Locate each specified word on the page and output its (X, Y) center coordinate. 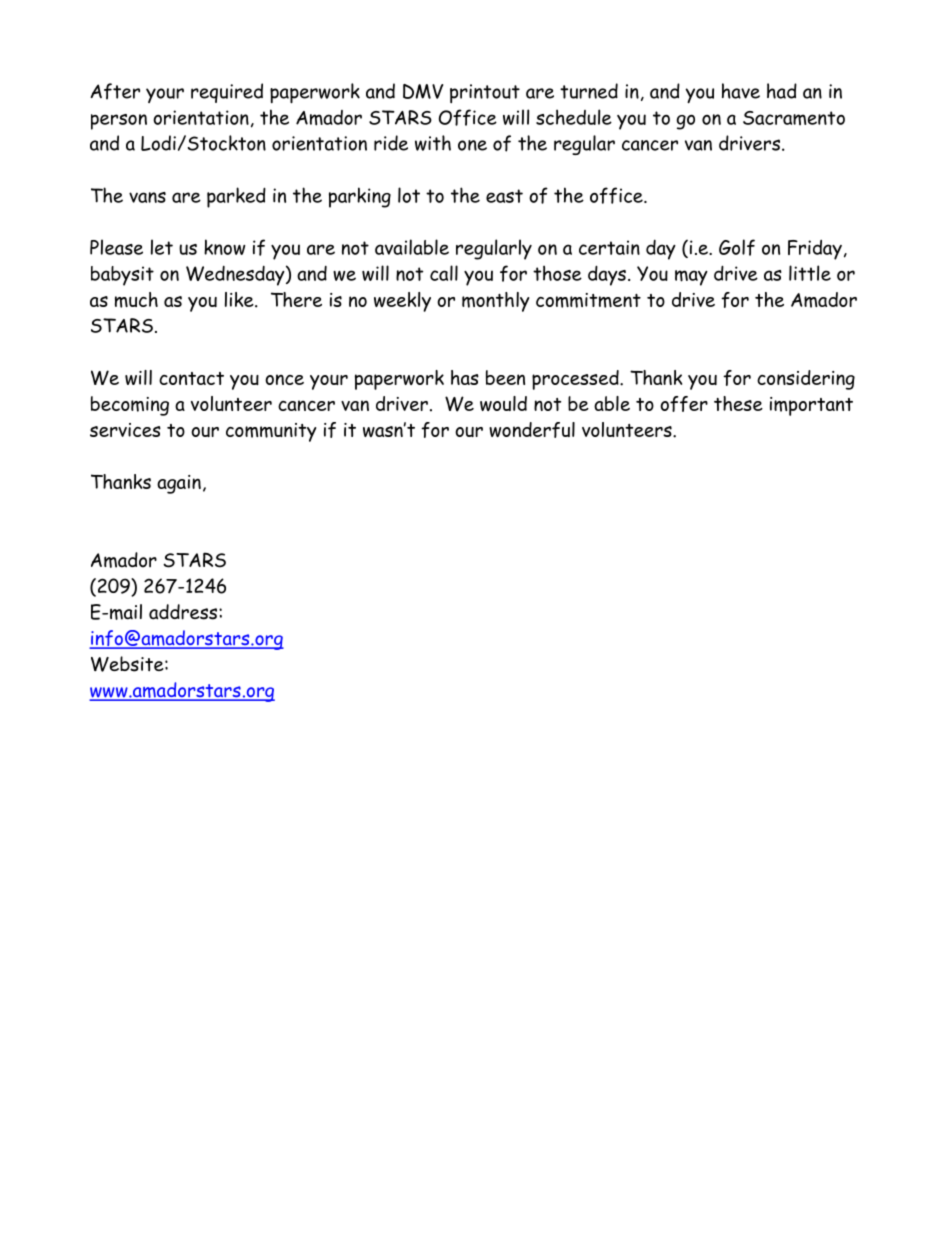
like (240, 299)
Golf (737, 247)
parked (236, 197)
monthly (495, 302)
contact (191, 378)
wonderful (532, 430)
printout (485, 93)
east (504, 196)
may (691, 278)
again (179, 484)
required (227, 93)
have (741, 91)
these (738, 403)
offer (684, 404)
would (503, 403)
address (184, 612)
